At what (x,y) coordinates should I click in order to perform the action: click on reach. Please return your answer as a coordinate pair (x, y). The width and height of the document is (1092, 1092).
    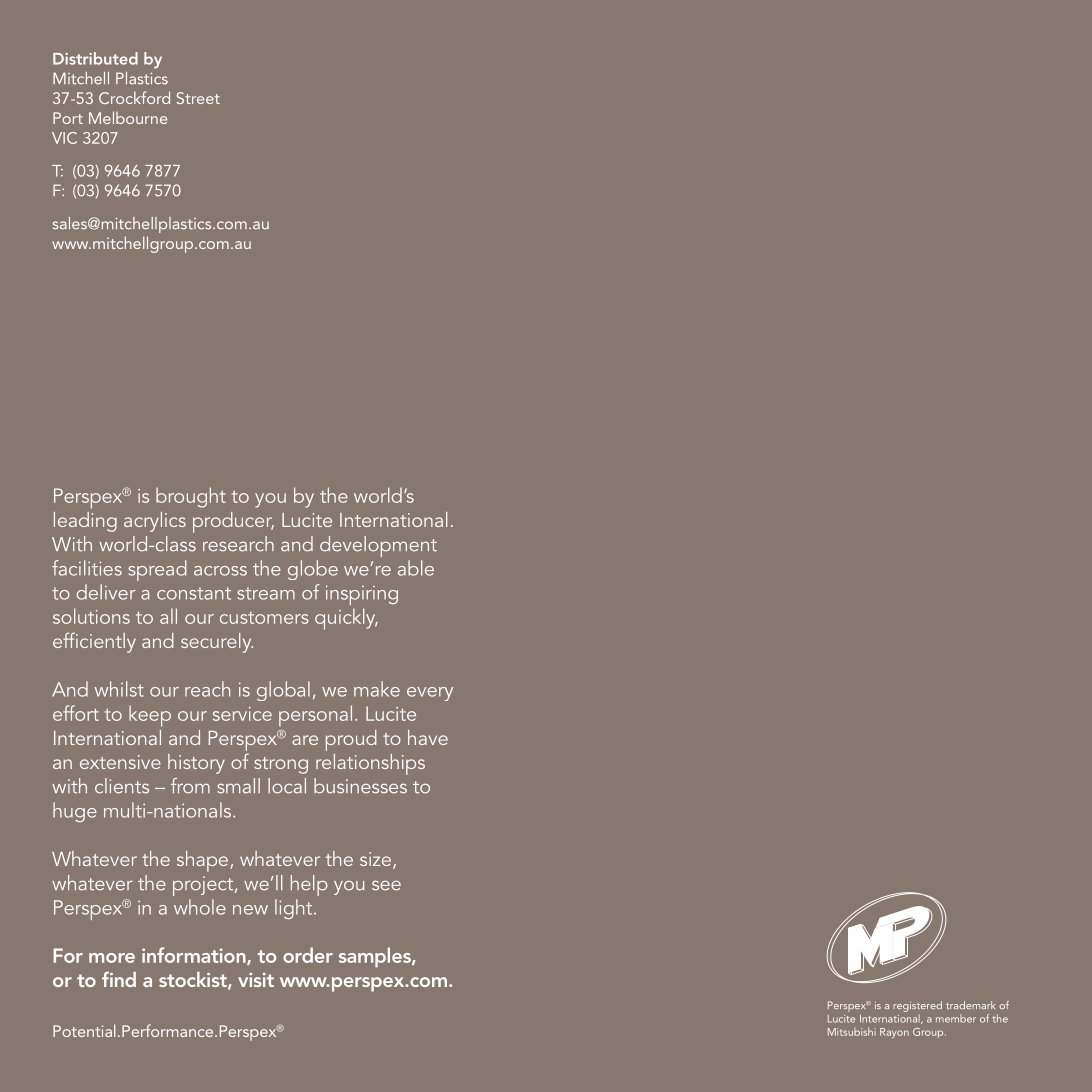
    Looking at the image, I should click on (207, 689).
